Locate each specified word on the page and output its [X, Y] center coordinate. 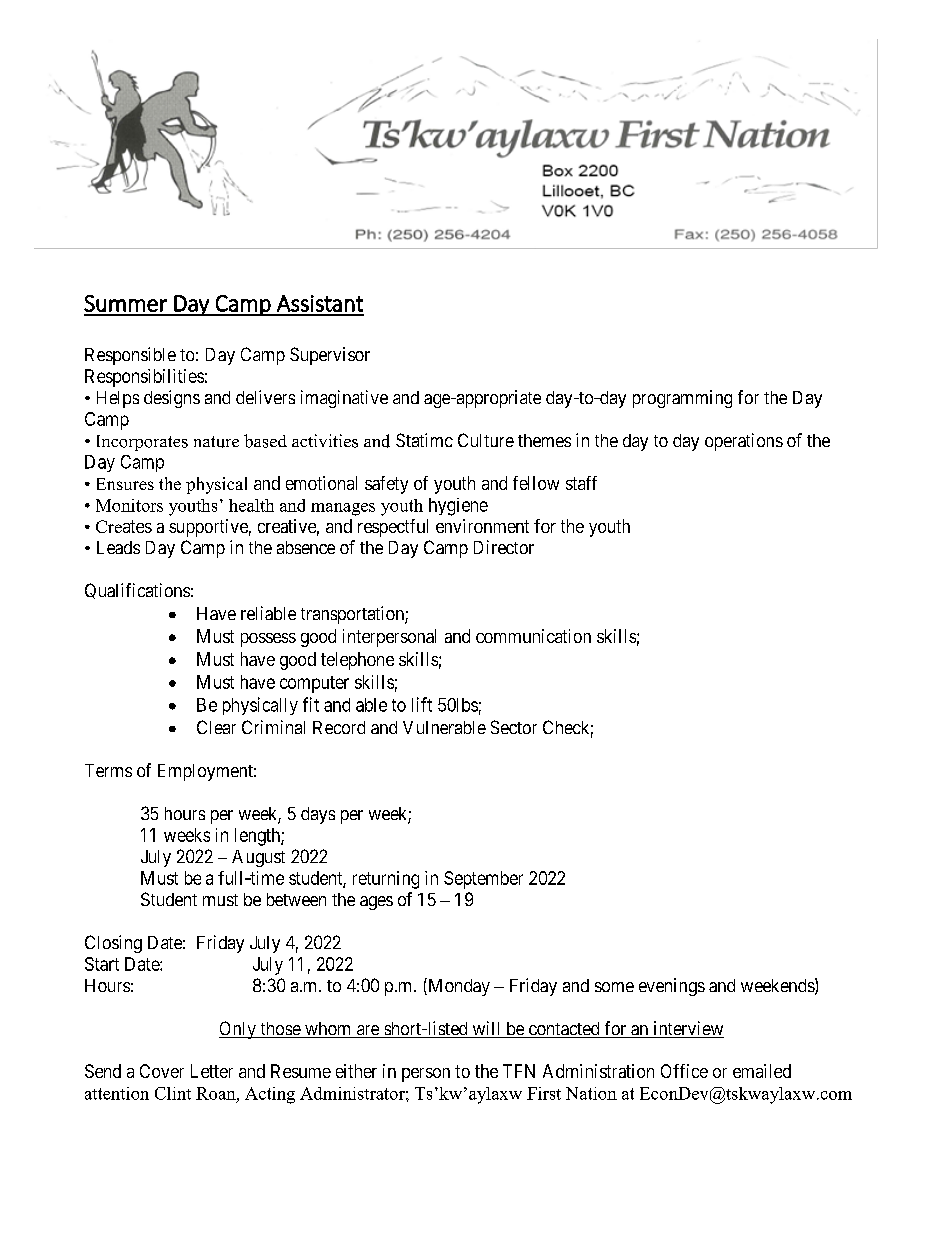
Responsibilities [144, 378]
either [356, 1071]
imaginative [344, 399]
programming [682, 399]
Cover [162, 1071]
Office [684, 1071]
